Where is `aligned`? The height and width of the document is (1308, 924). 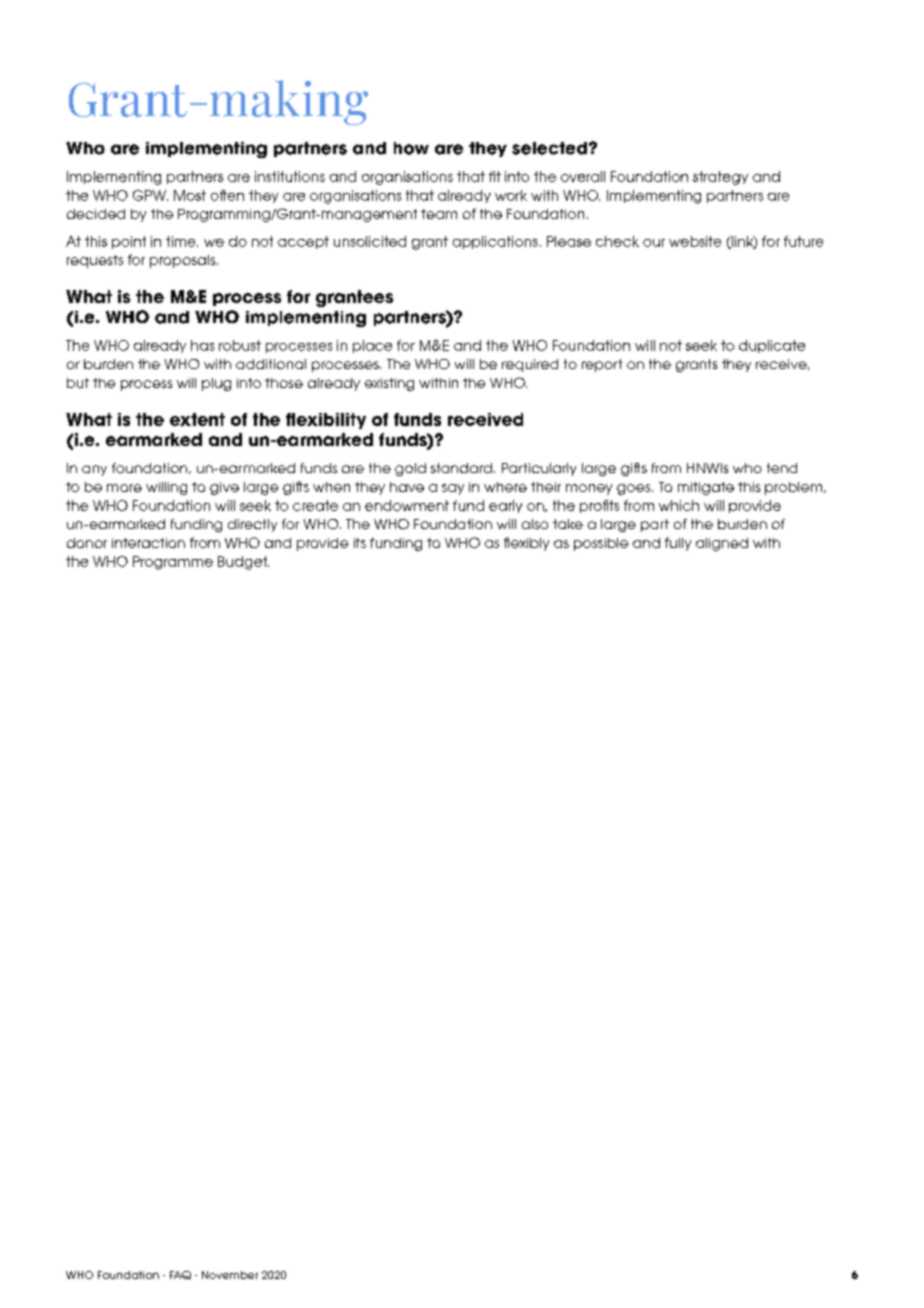
aligned is located at coordinates (722, 544).
